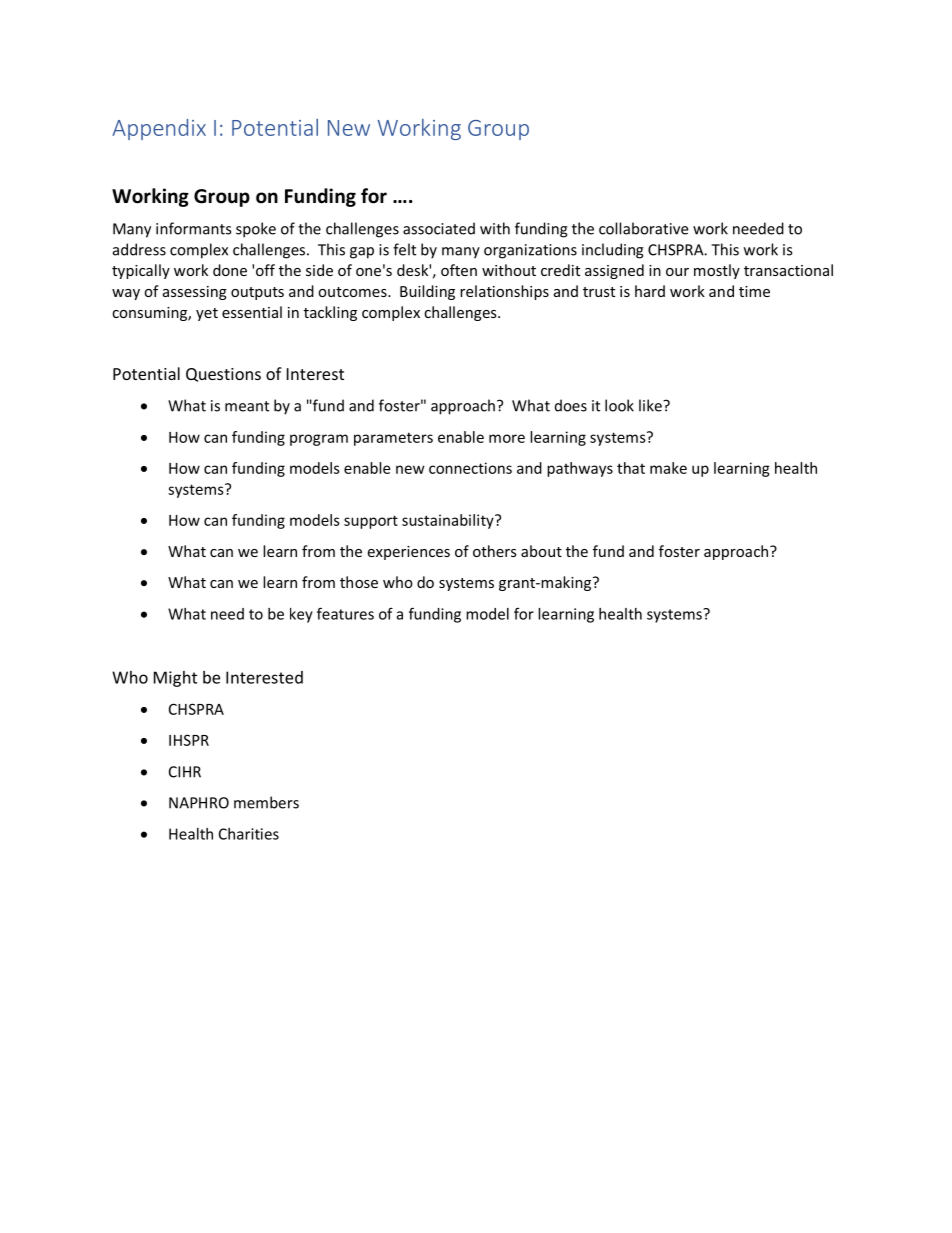 Image resolution: width=952 pixels, height=1233 pixels. I want to click on associated, so click(439, 228).
